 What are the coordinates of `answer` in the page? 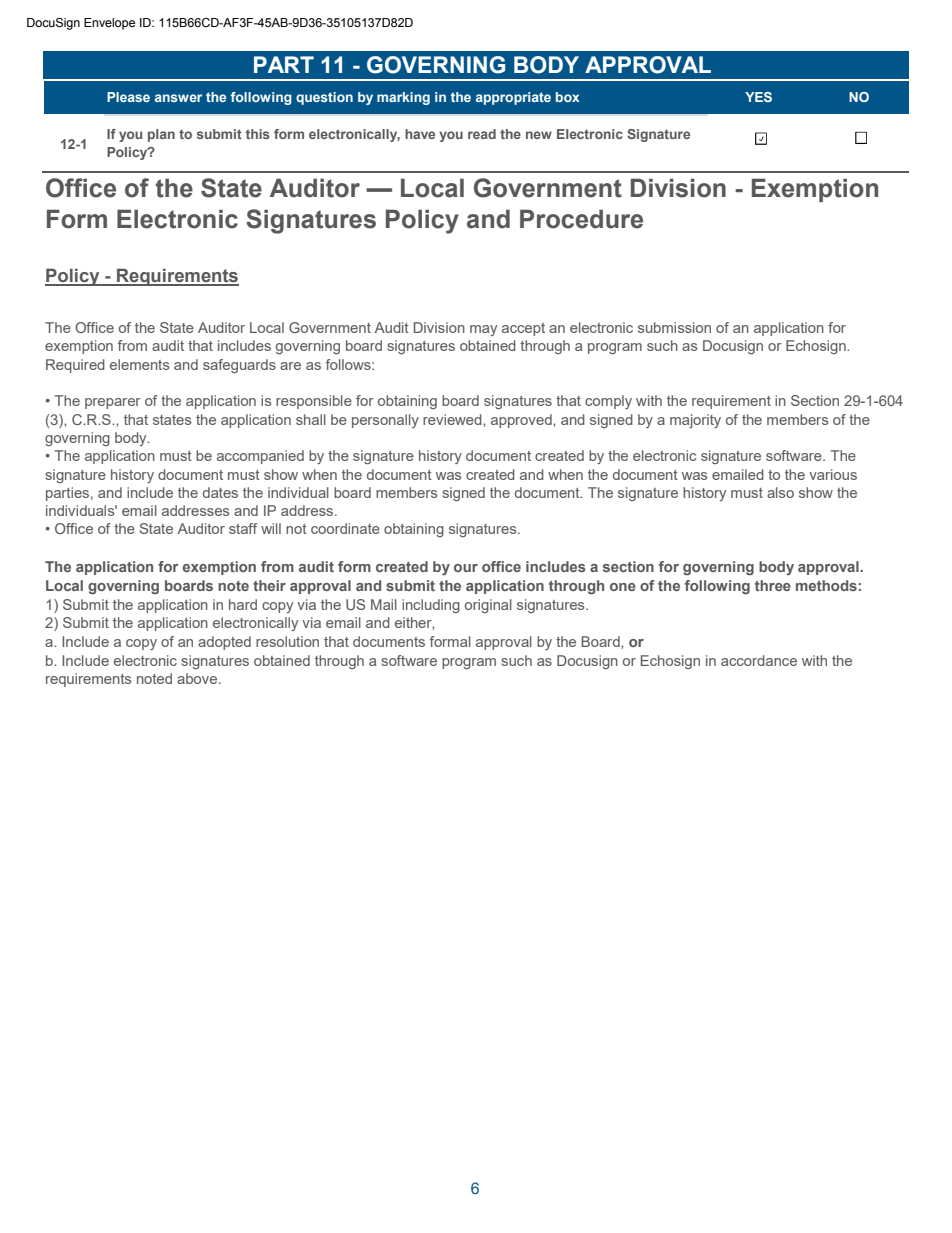 It's located at (178, 98).
